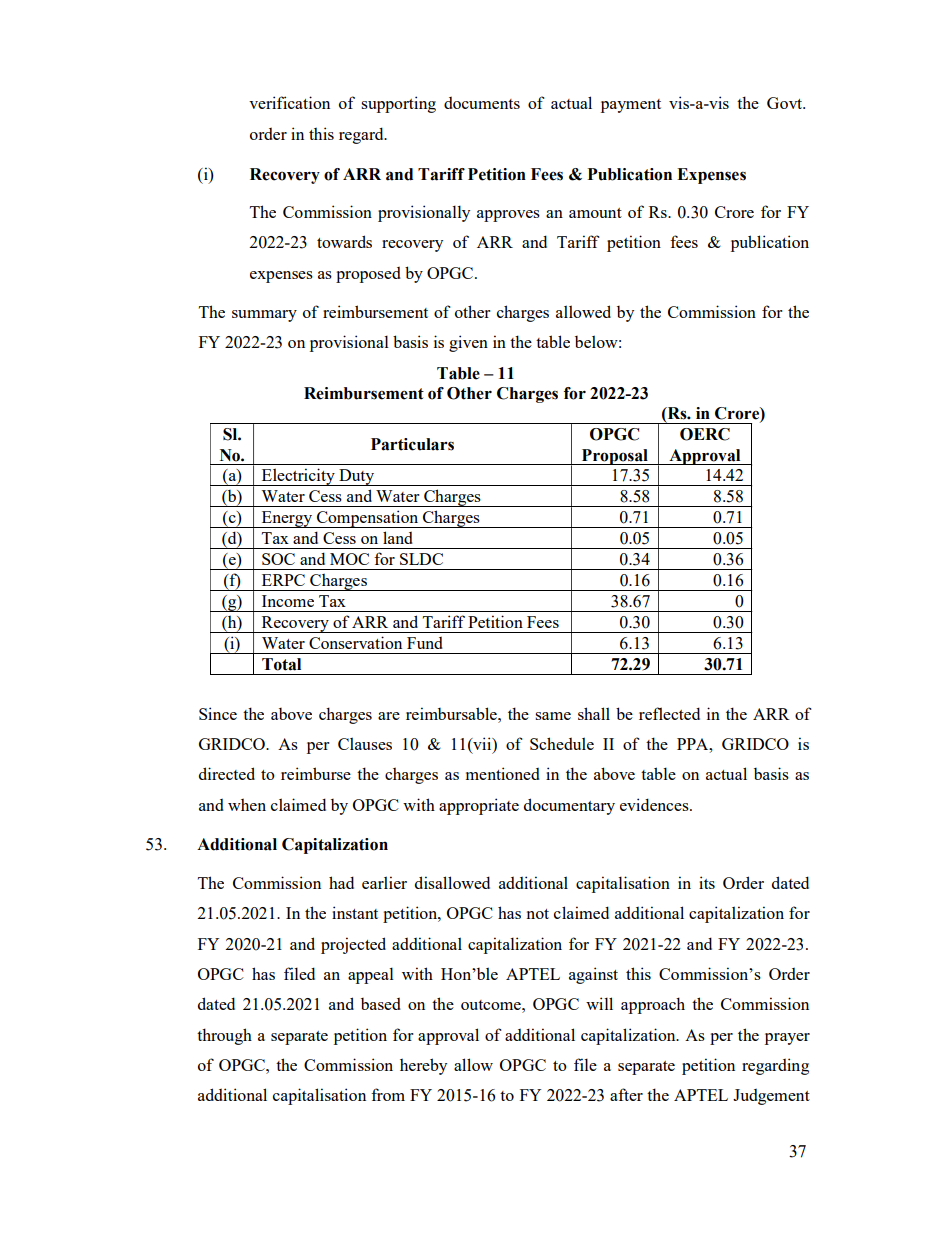 The width and height of the screenshot is (952, 1233). I want to click on when, so click(247, 805).
